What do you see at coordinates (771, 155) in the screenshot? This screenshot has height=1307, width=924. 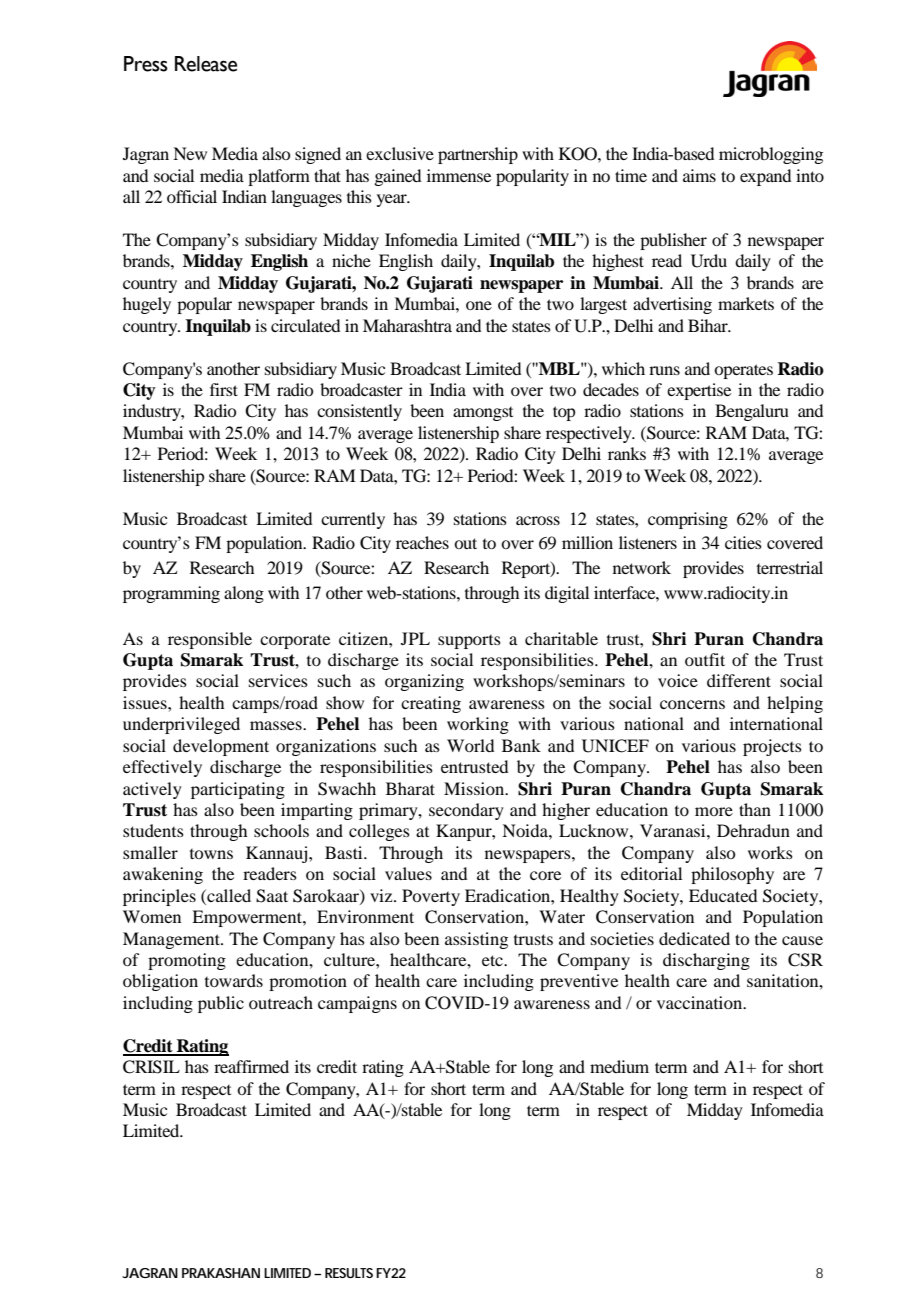 I see `microblogging` at bounding box center [771, 155].
